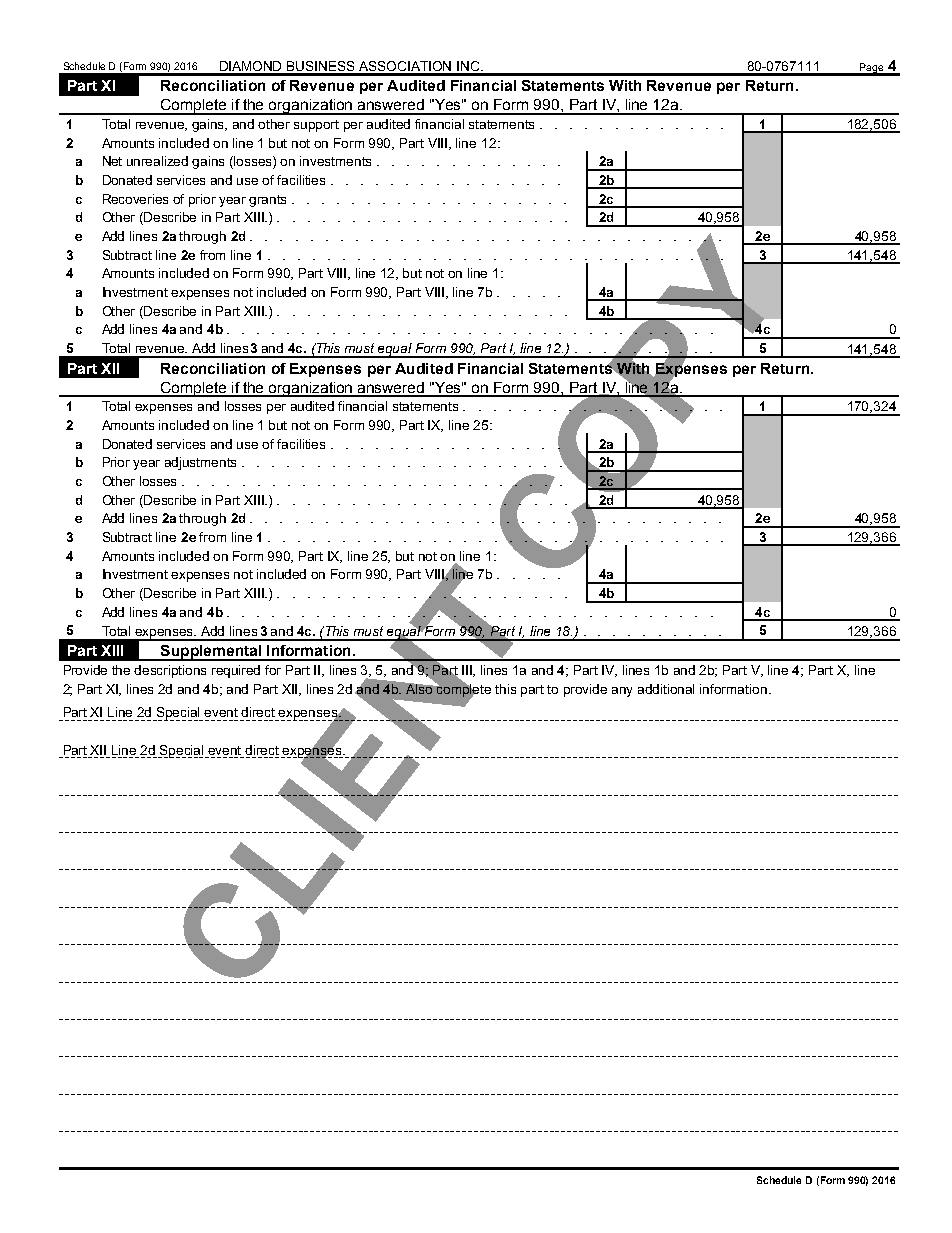 Image resolution: width=952 pixels, height=1233 pixels. What do you see at coordinates (200, 463) in the screenshot?
I see `adjustments` at bounding box center [200, 463].
